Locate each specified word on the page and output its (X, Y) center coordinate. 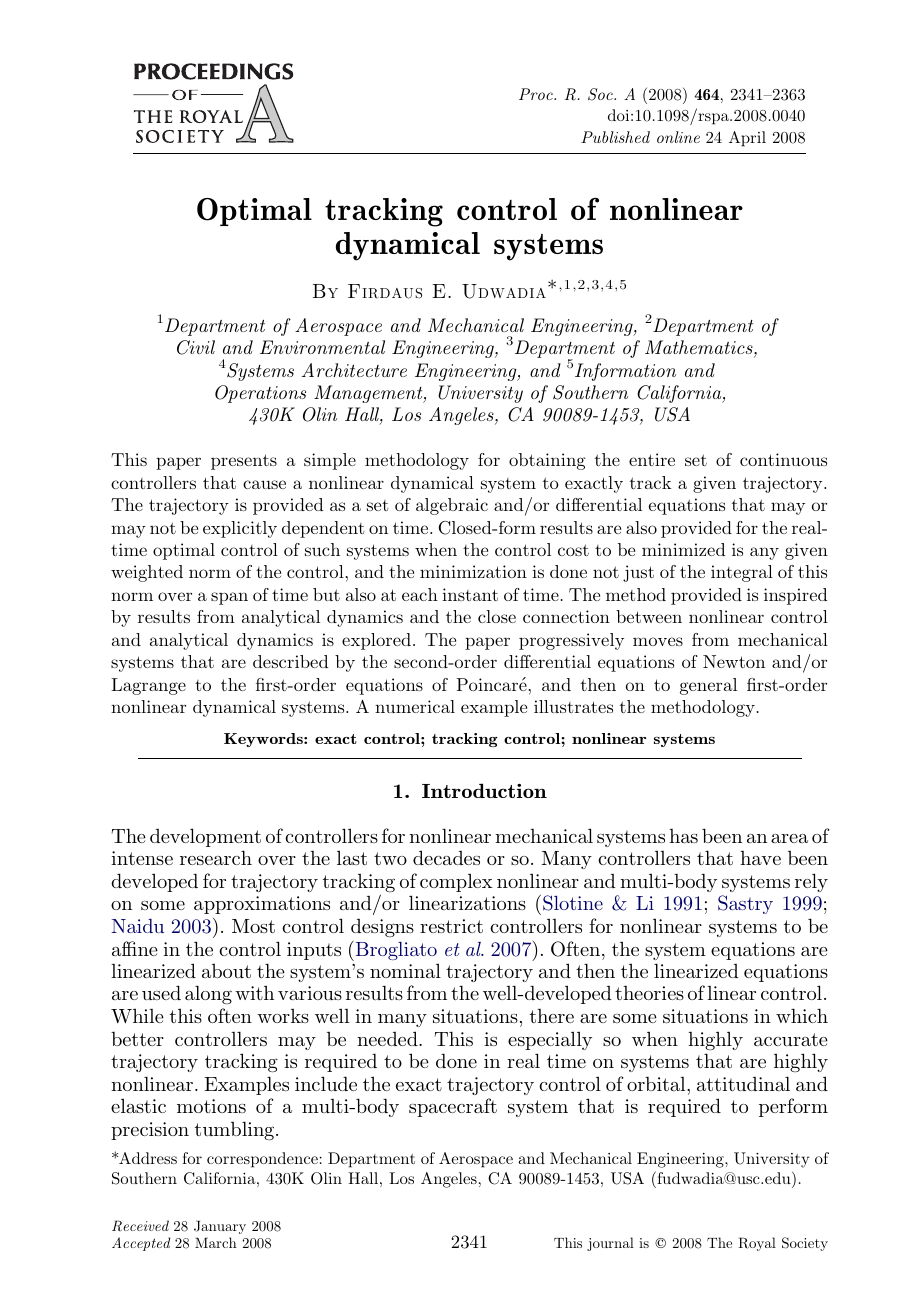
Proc (537, 94)
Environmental (322, 347)
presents (244, 462)
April (747, 139)
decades (446, 857)
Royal (757, 1244)
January (220, 1227)
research (216, 857)
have (760, 858)
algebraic (452, 506)
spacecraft (453, 1107)
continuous (783, 459)
